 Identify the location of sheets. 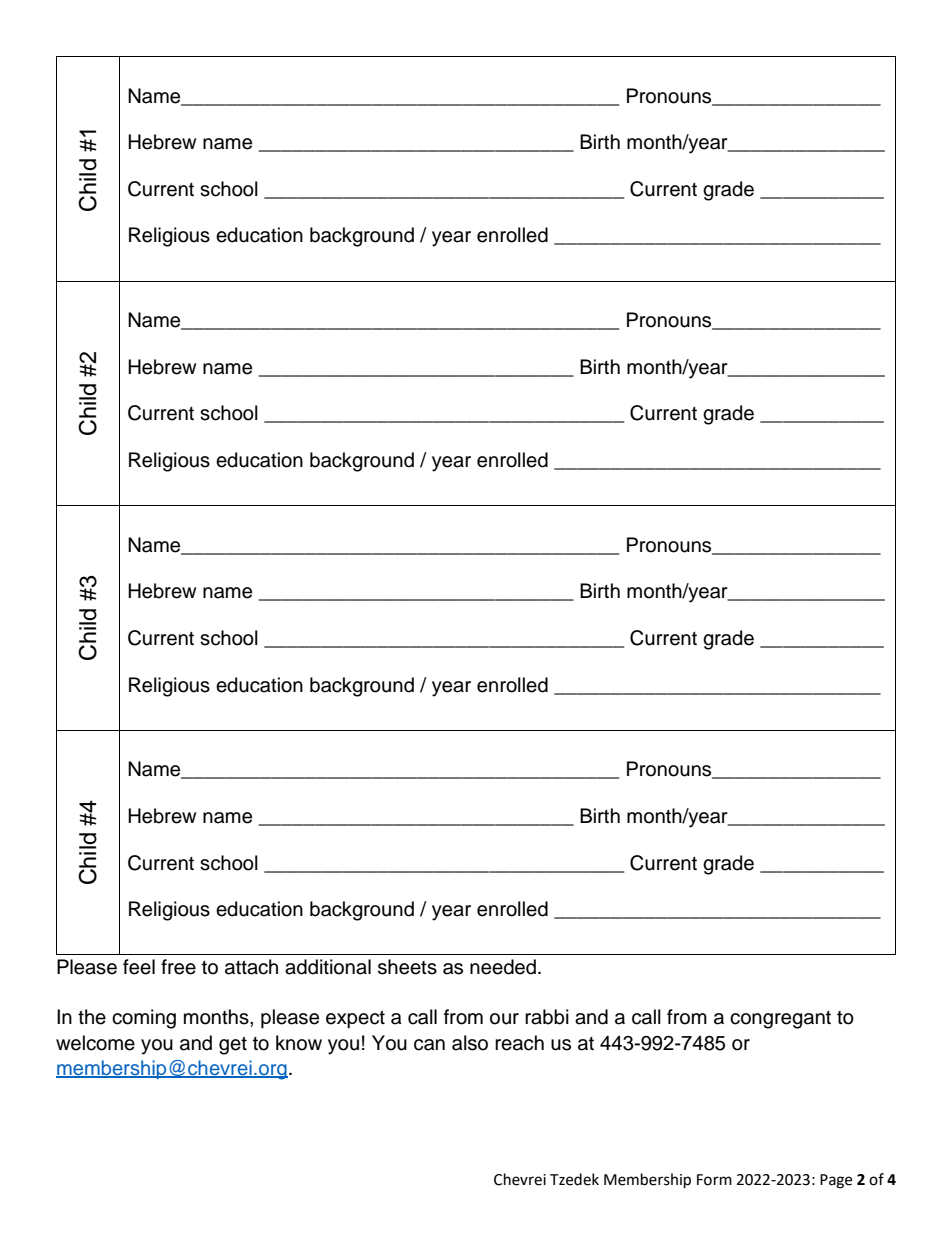
(407, 967).
